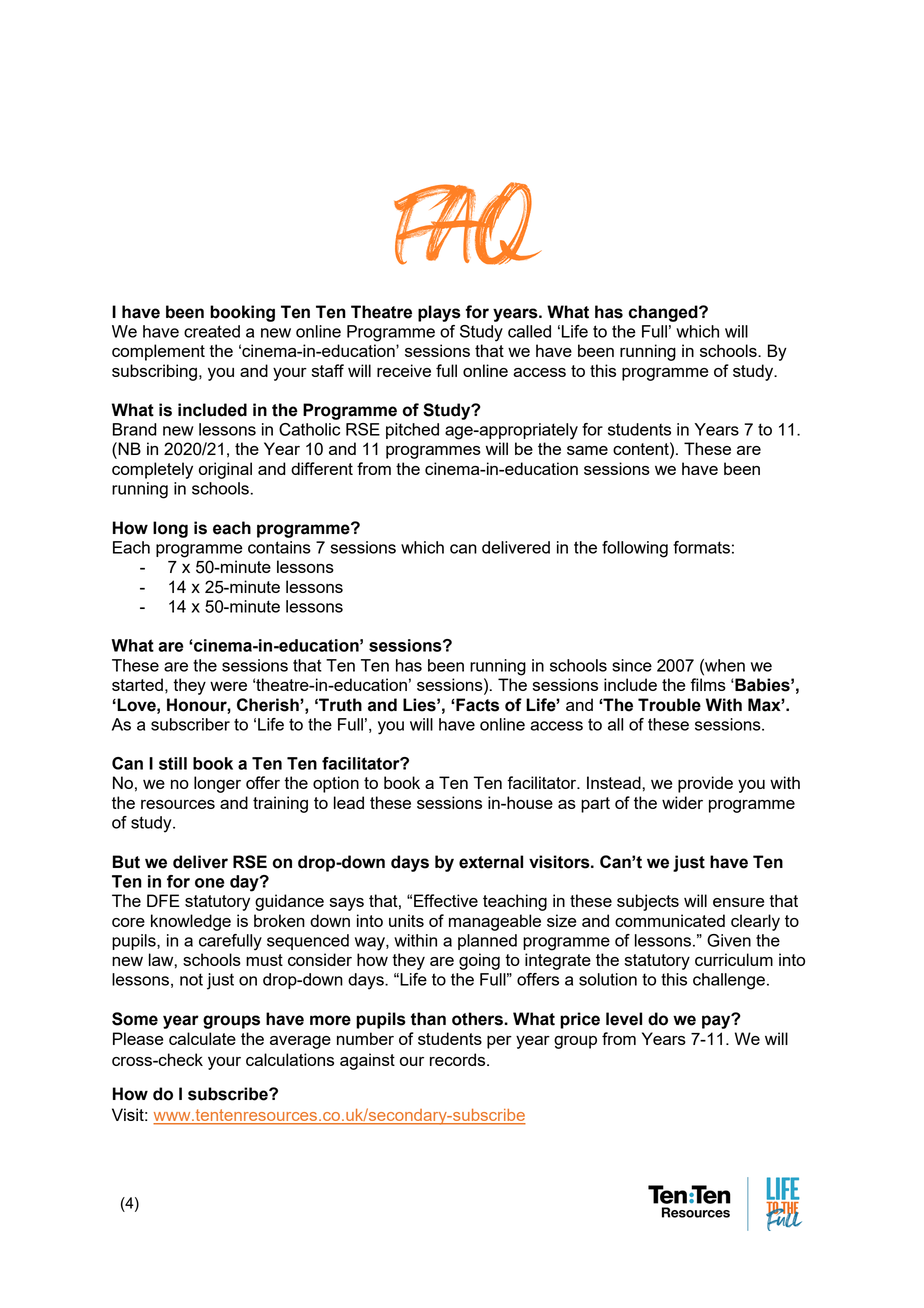  What do you see at coordinates (467, 223) in the screenshot?
I see `FAQ` at bounding box center [467, 223].
